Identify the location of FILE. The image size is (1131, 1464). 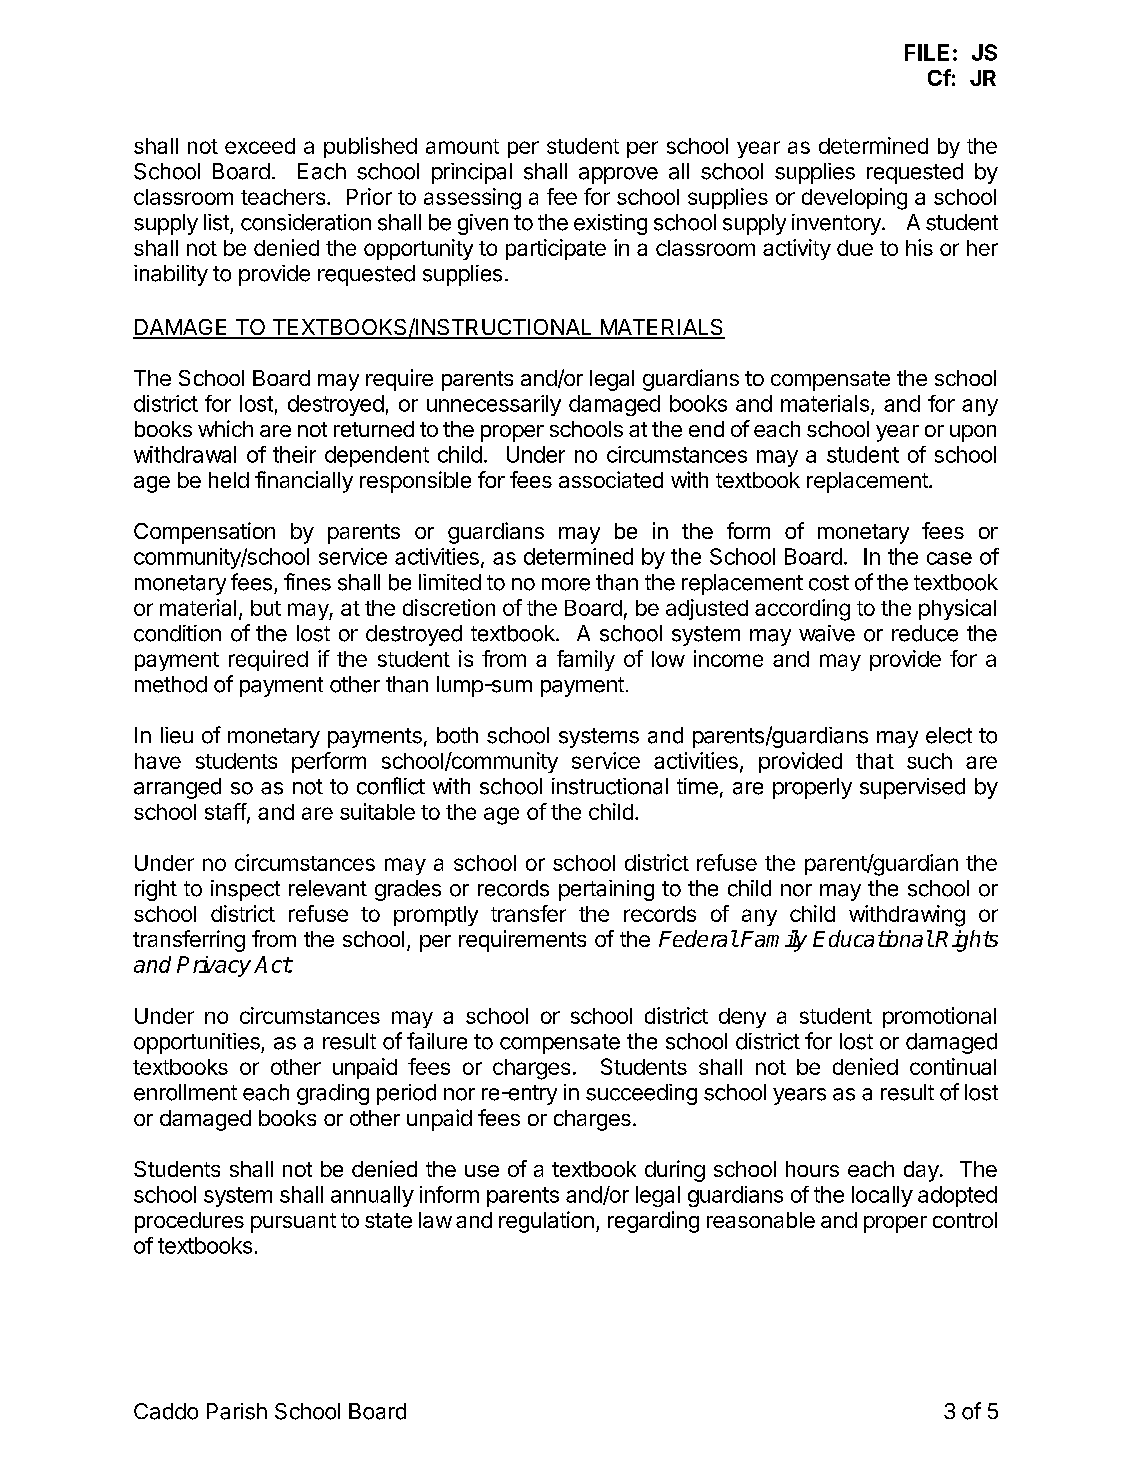
(927, 52).
